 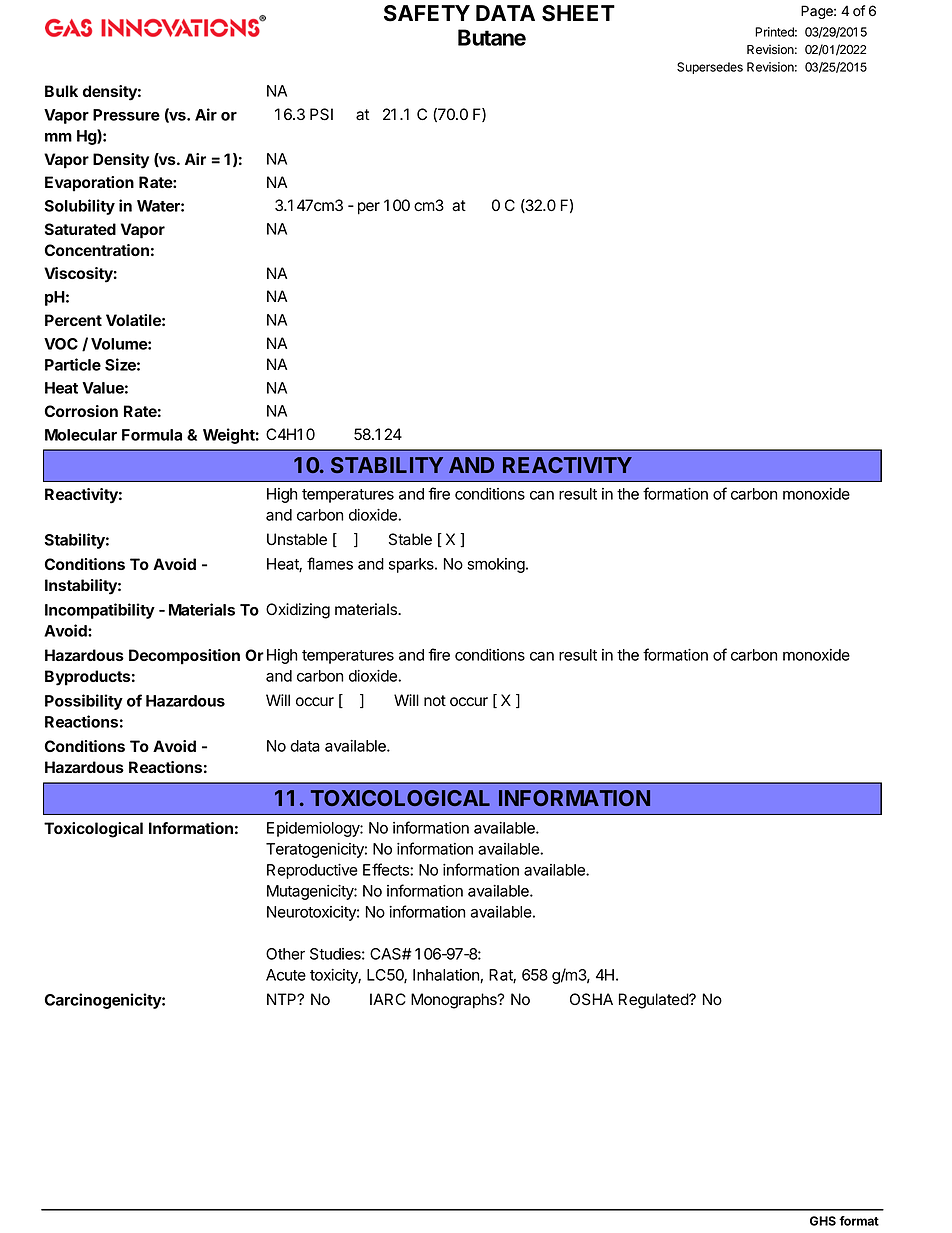 I want to click on flames, so click(x=330, y=563).
